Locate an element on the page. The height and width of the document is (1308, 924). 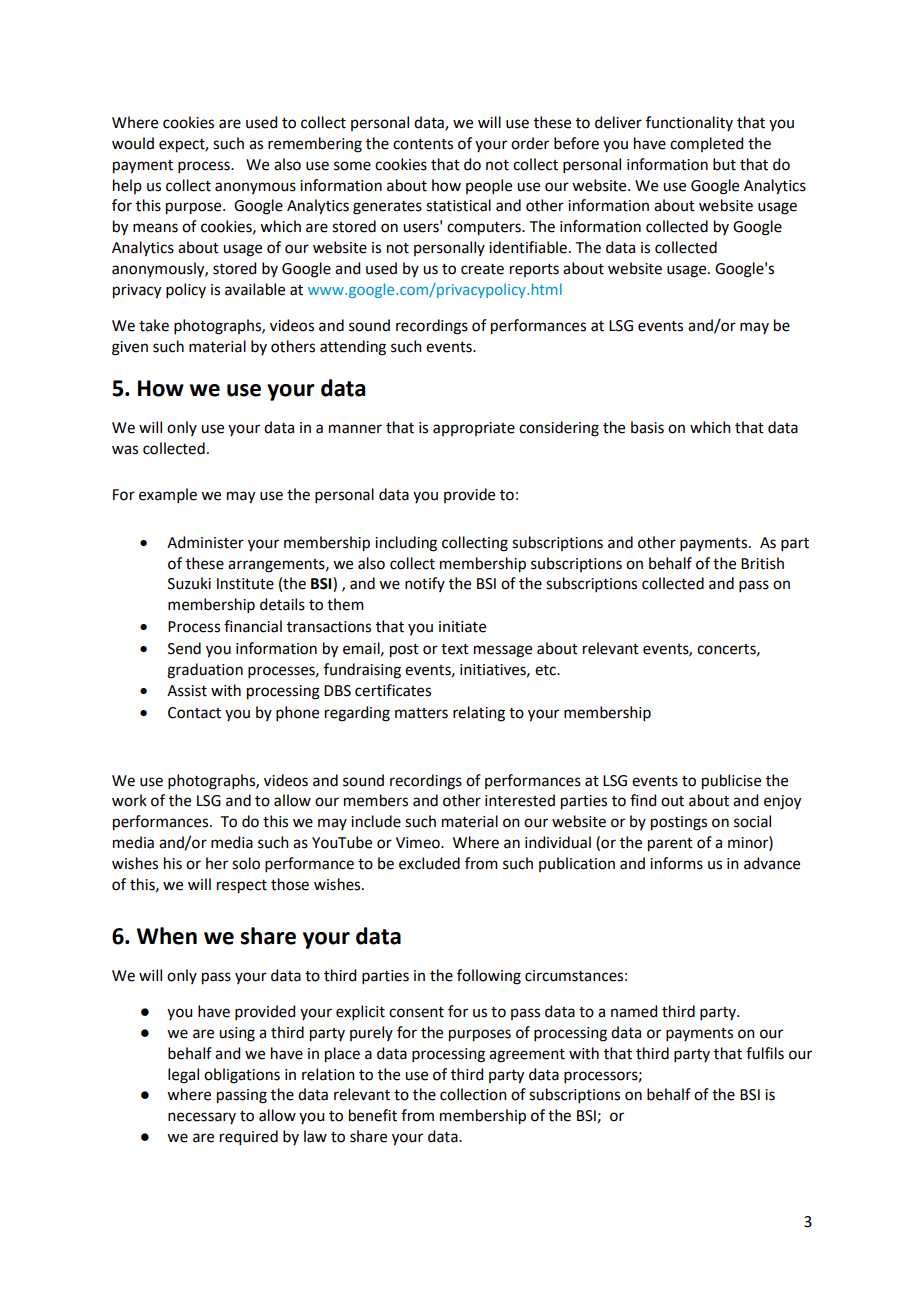
completed is located at coordinates (706, 144).
